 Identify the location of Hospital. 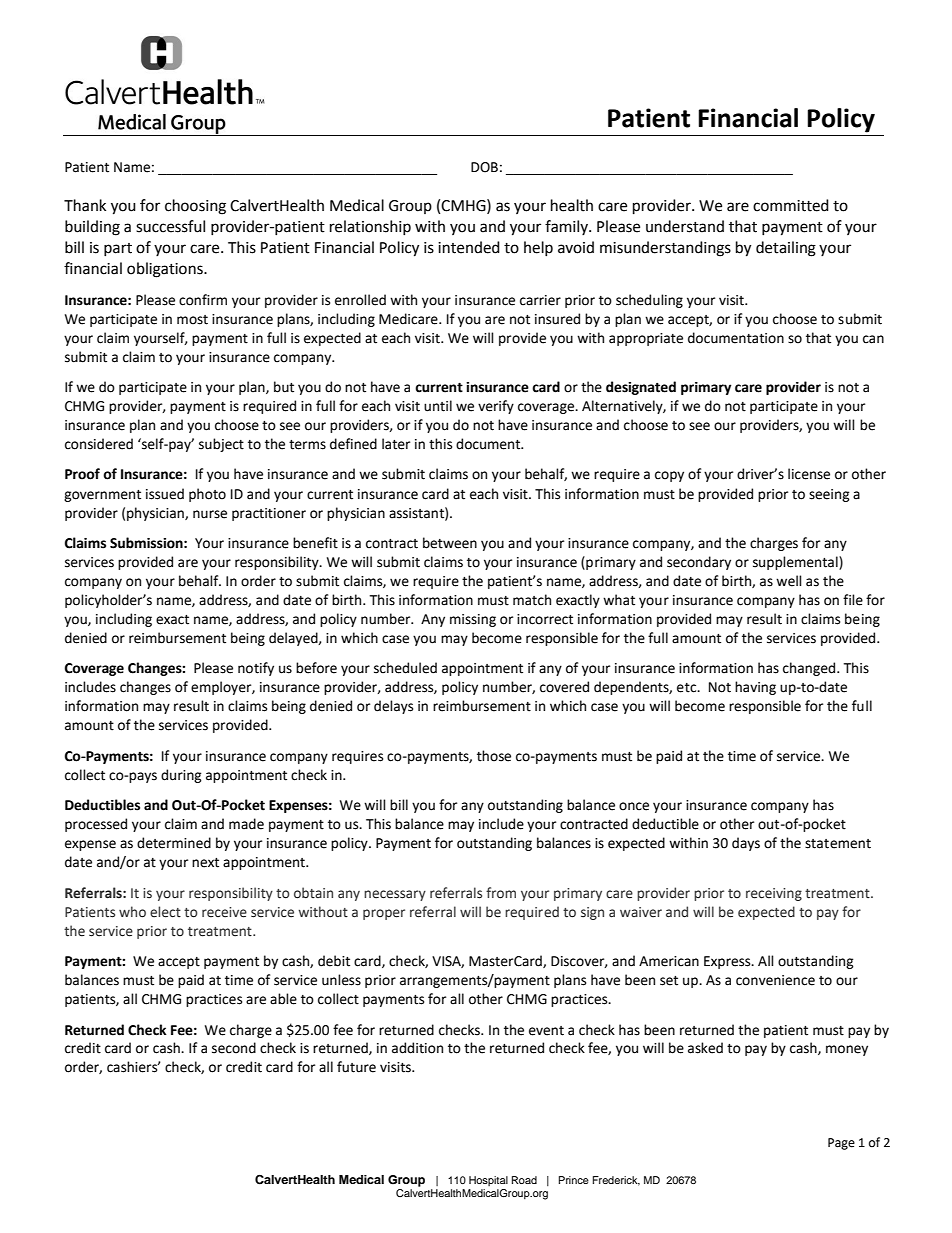
(488, 1181).
